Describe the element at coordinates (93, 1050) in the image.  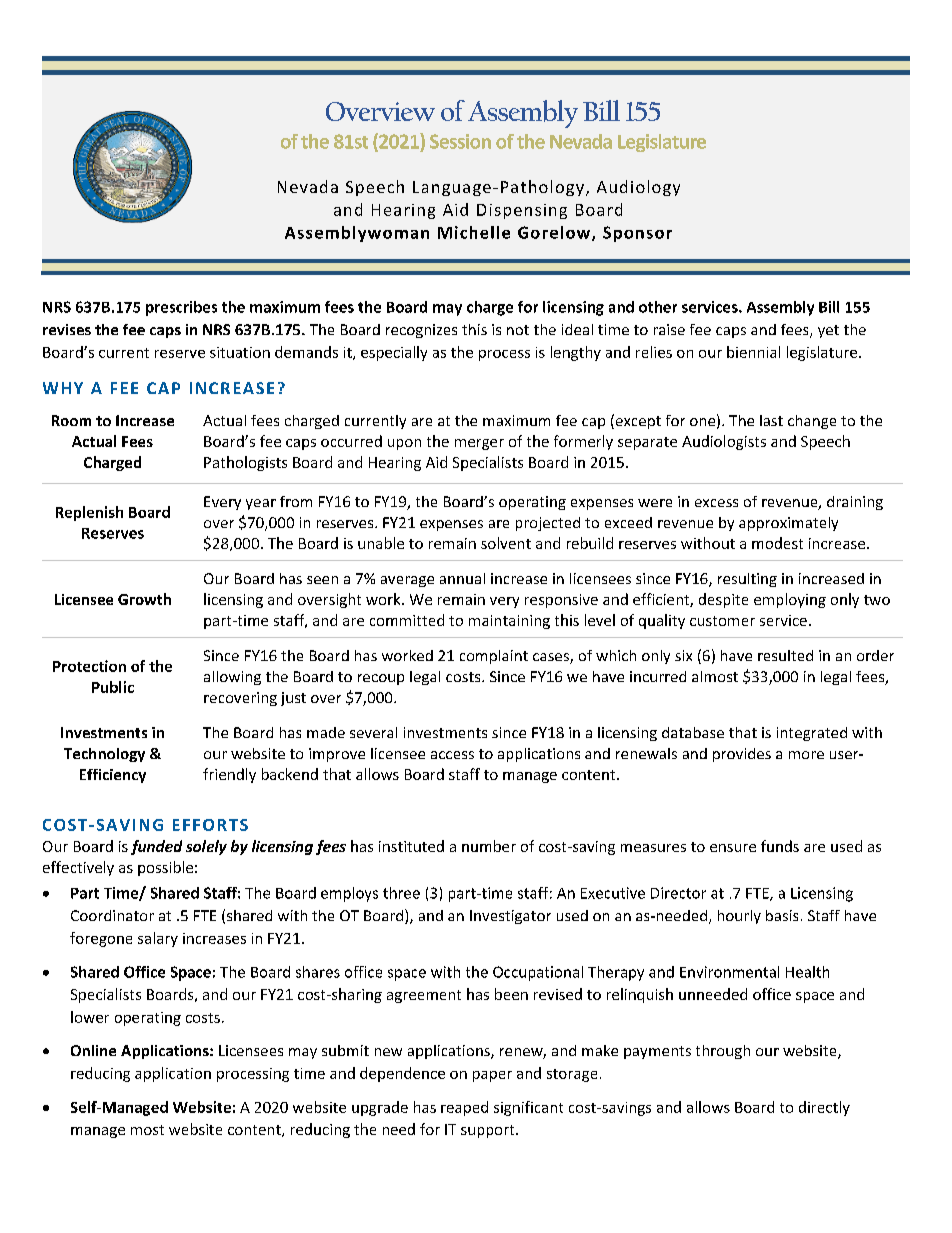
I see `Online` at that location.
